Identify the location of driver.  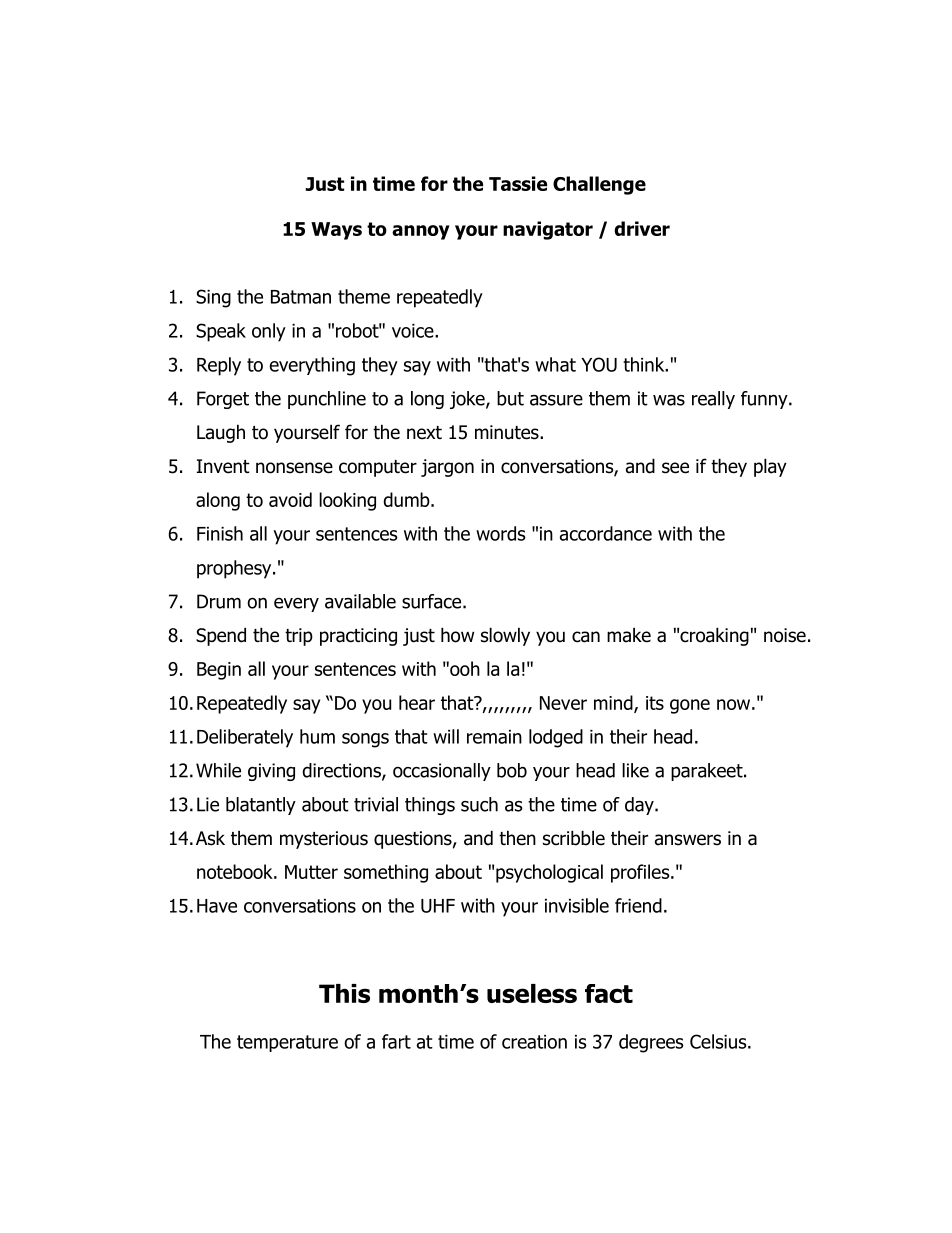
(642, 228).
